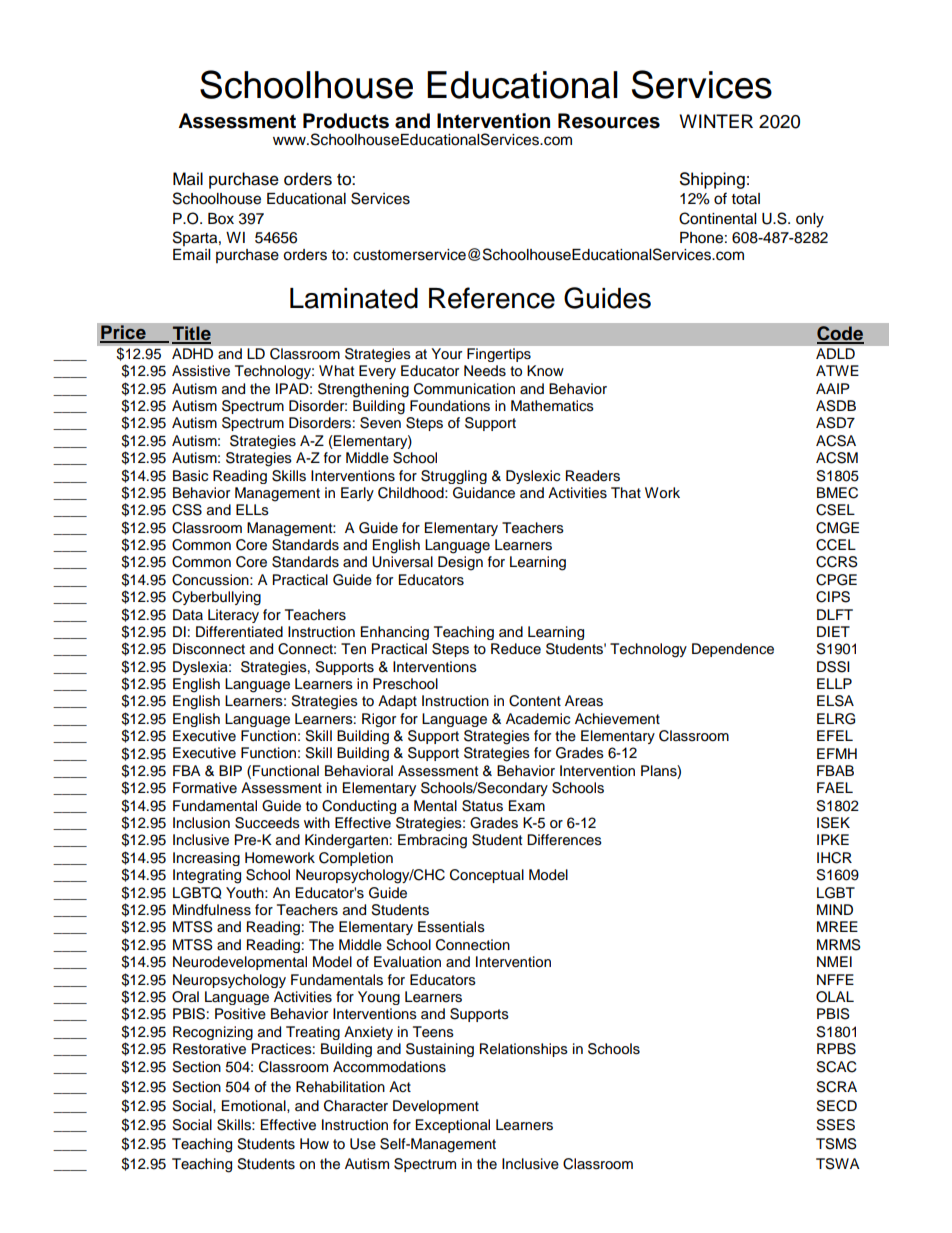 The image size is (952, 1233). What do you see at coordinates (482, 806) in the document?
I see `Status` at bounding box center [482, 806].
